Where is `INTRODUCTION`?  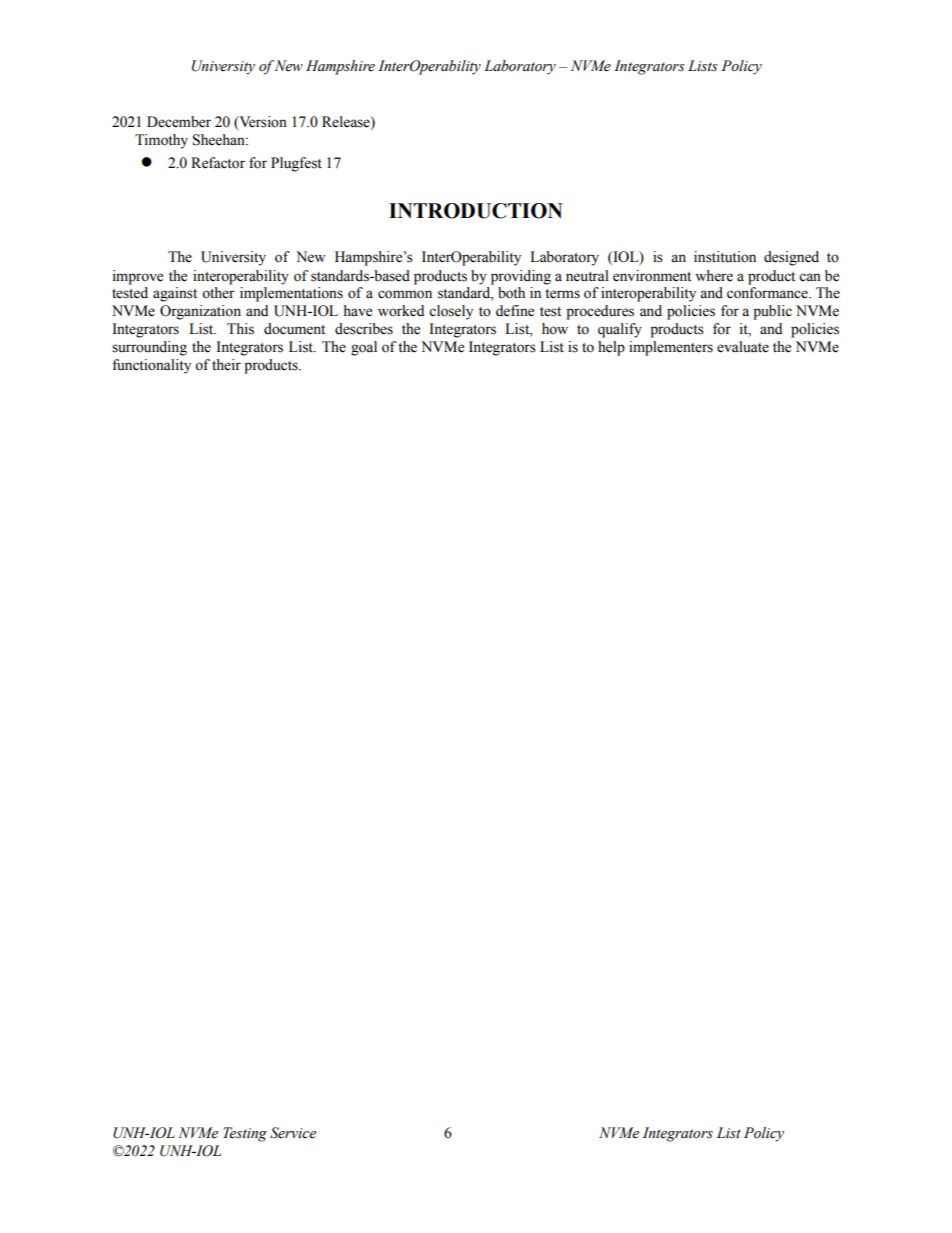 INTRODUCTION is located at coordinates (476, 211).
